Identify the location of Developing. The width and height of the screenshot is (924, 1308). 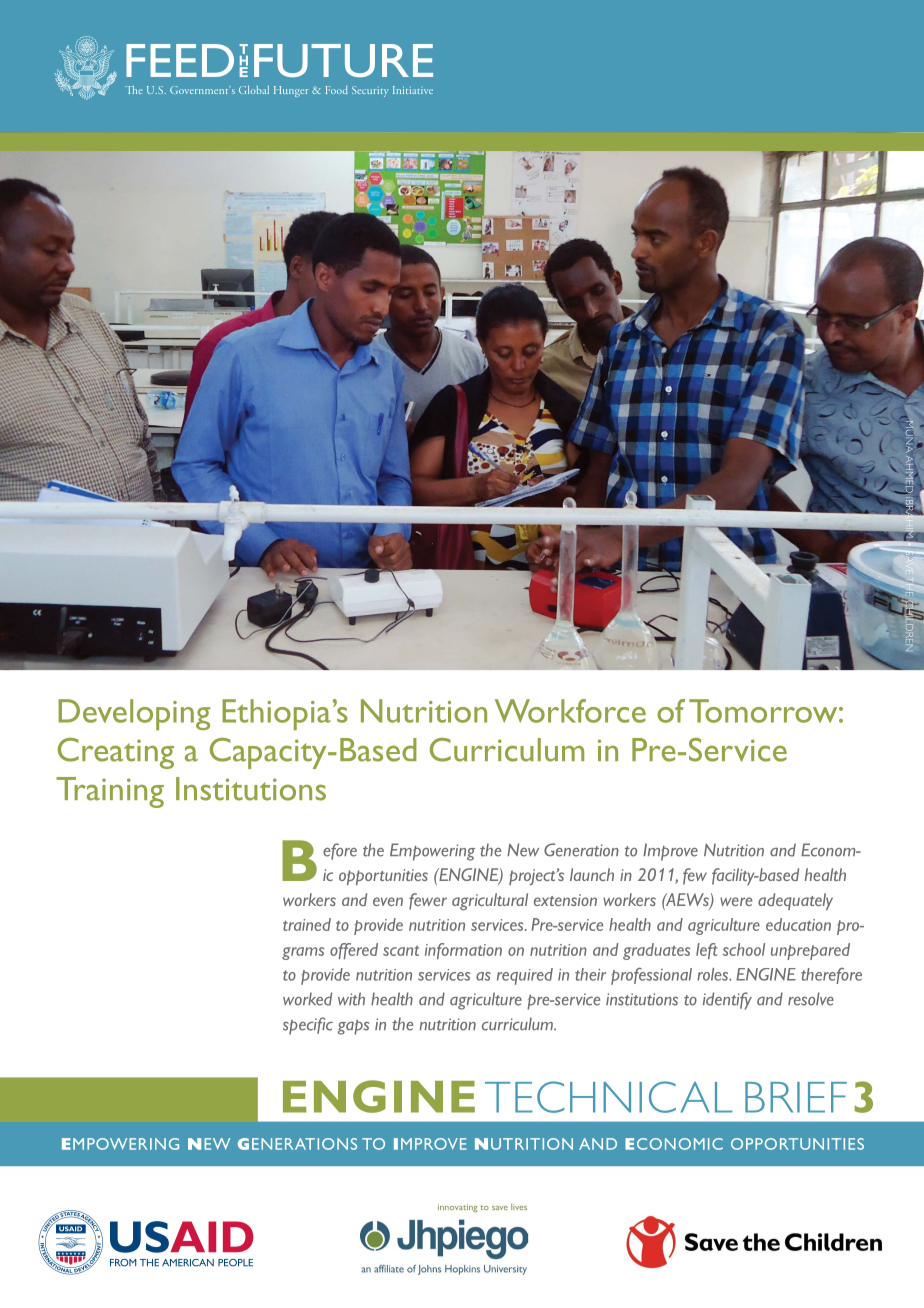
(134, 714).
